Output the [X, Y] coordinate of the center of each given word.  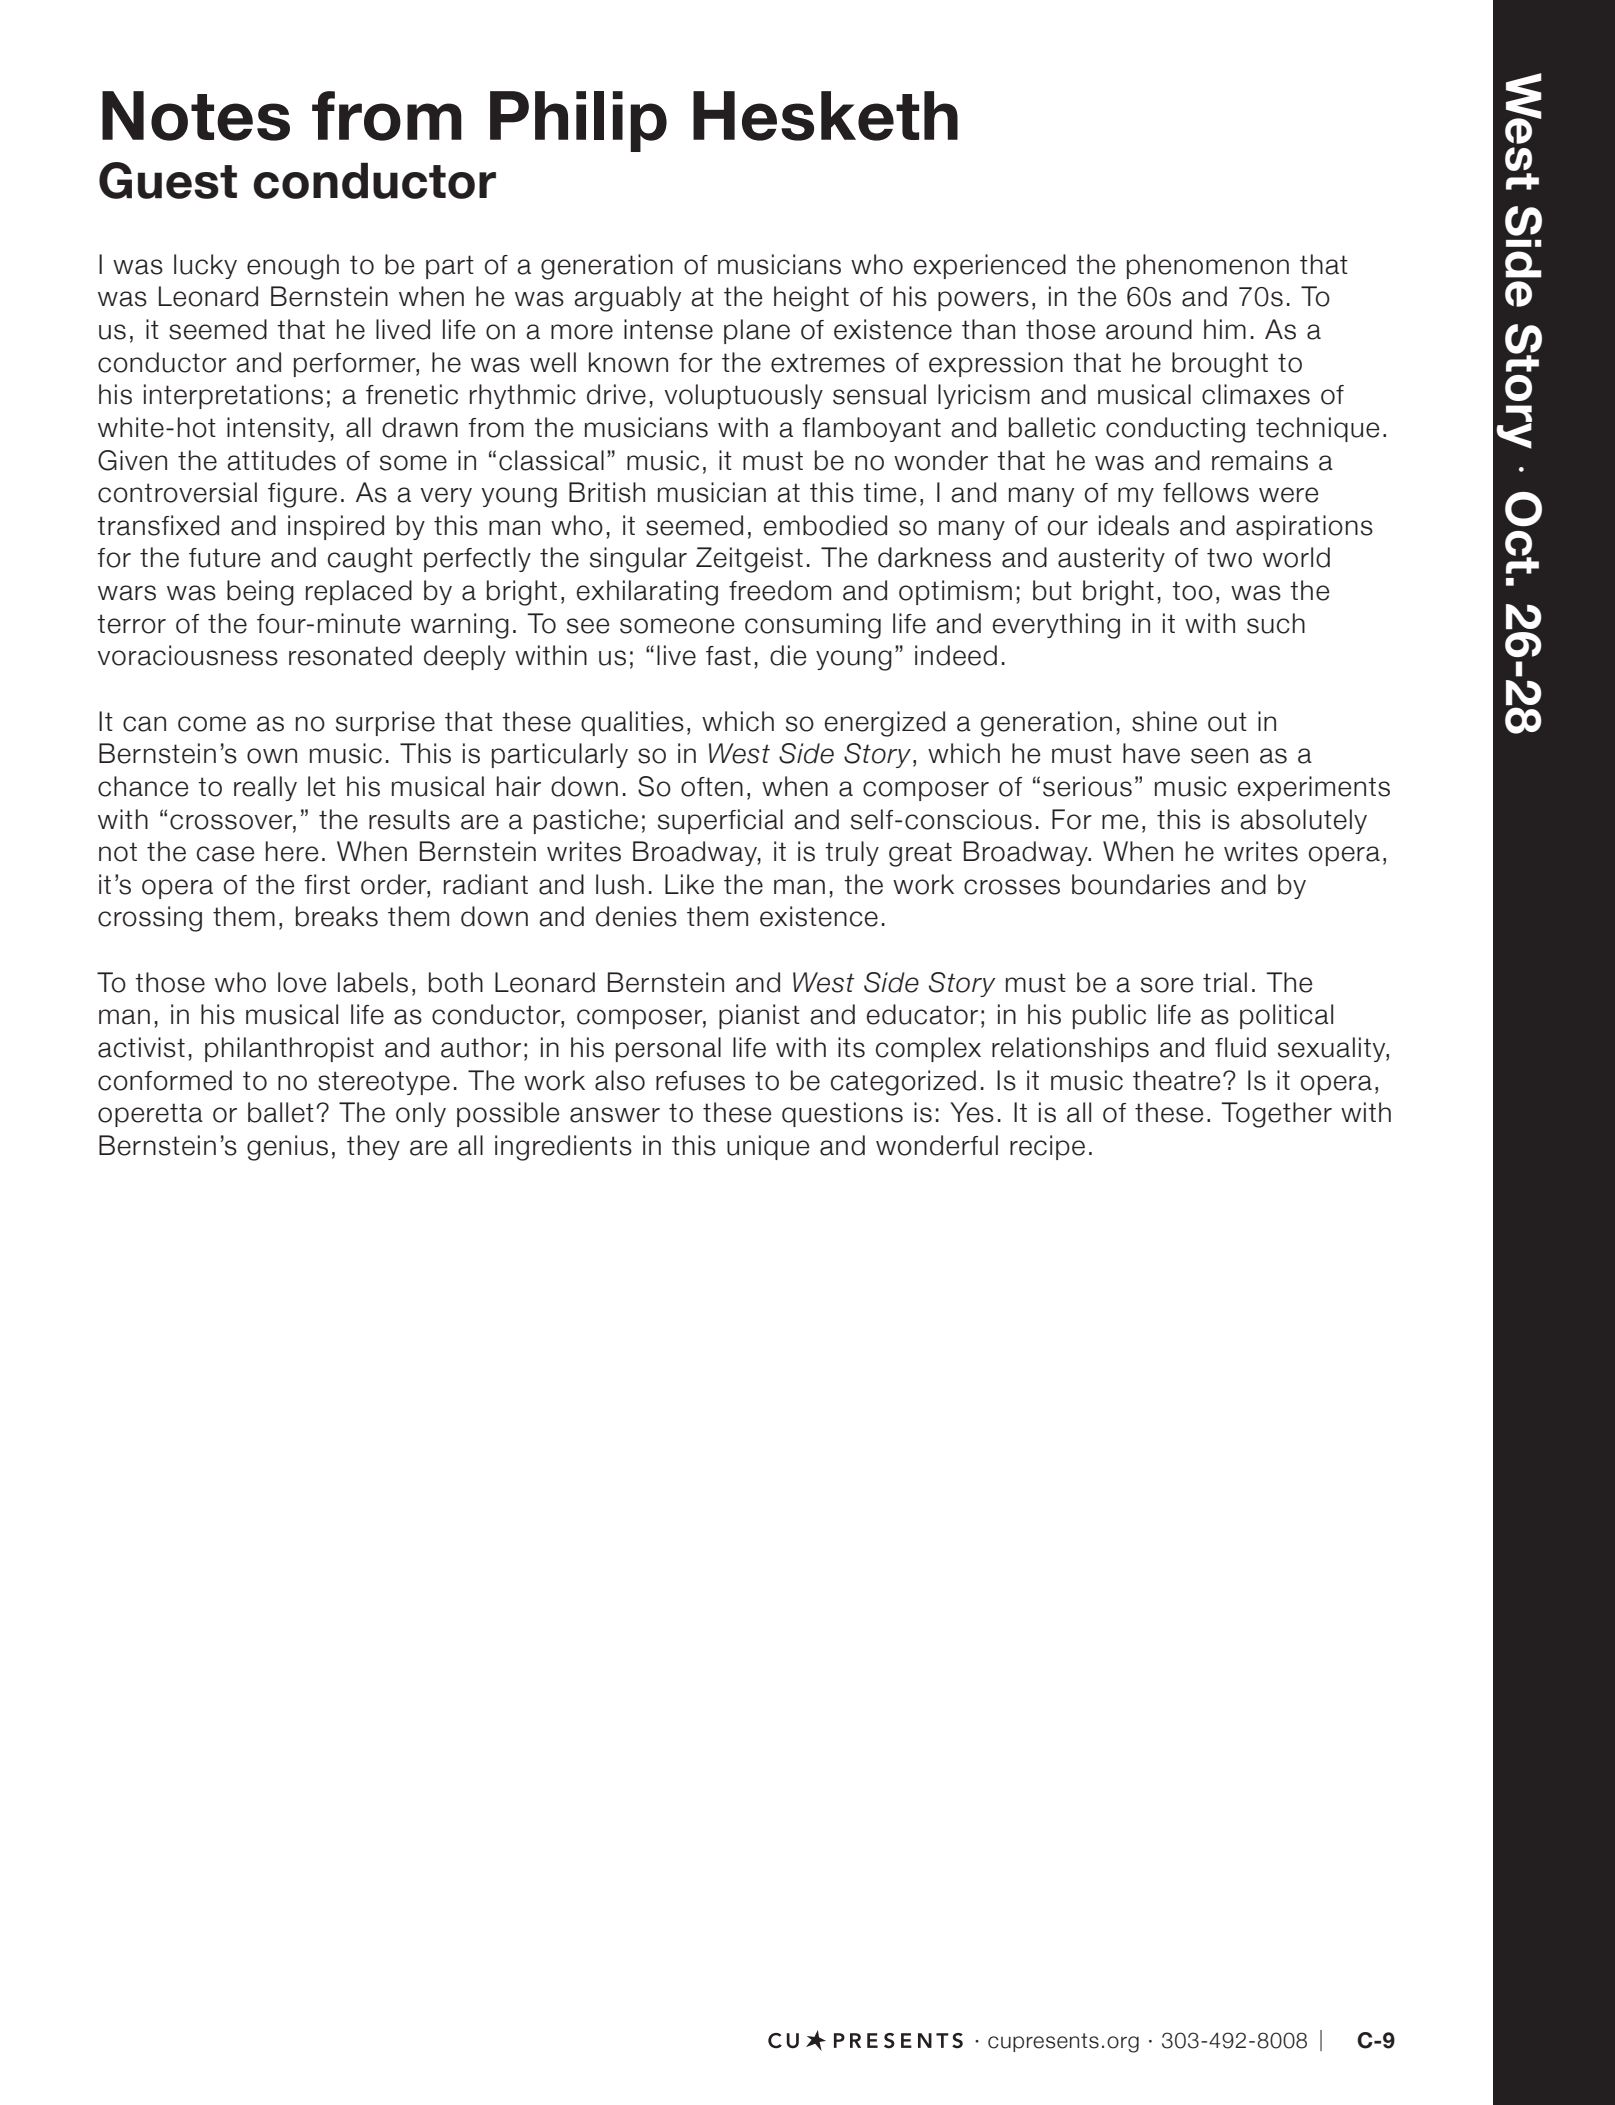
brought [1220, 365]
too [1192, 591]
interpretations [233, 396]
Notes [196, 116]
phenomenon [1208, 266]
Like [689, 884]
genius [287, 1148]
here [292, 851]
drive [616, 394]
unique [768, 1147]
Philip [578, 121]
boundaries [1141, 884]
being [260, 593]
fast [728, 656]
